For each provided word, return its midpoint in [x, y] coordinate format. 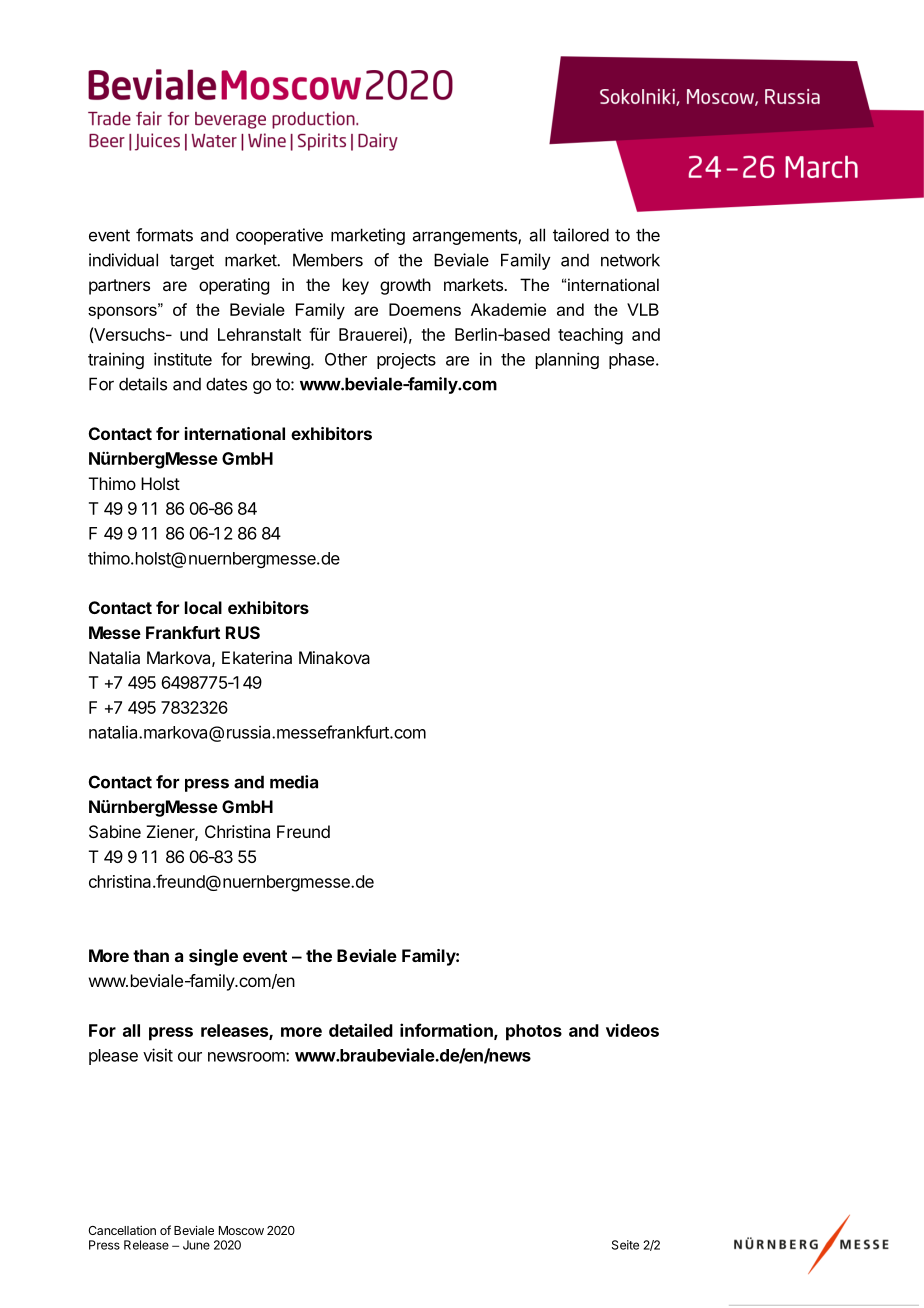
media [294, 782]
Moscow [241, 1230]
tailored [581, 235]
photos [534, 1032]
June [196, 1245]
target [192, 262]
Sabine [115, 831]
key [356, 286]
